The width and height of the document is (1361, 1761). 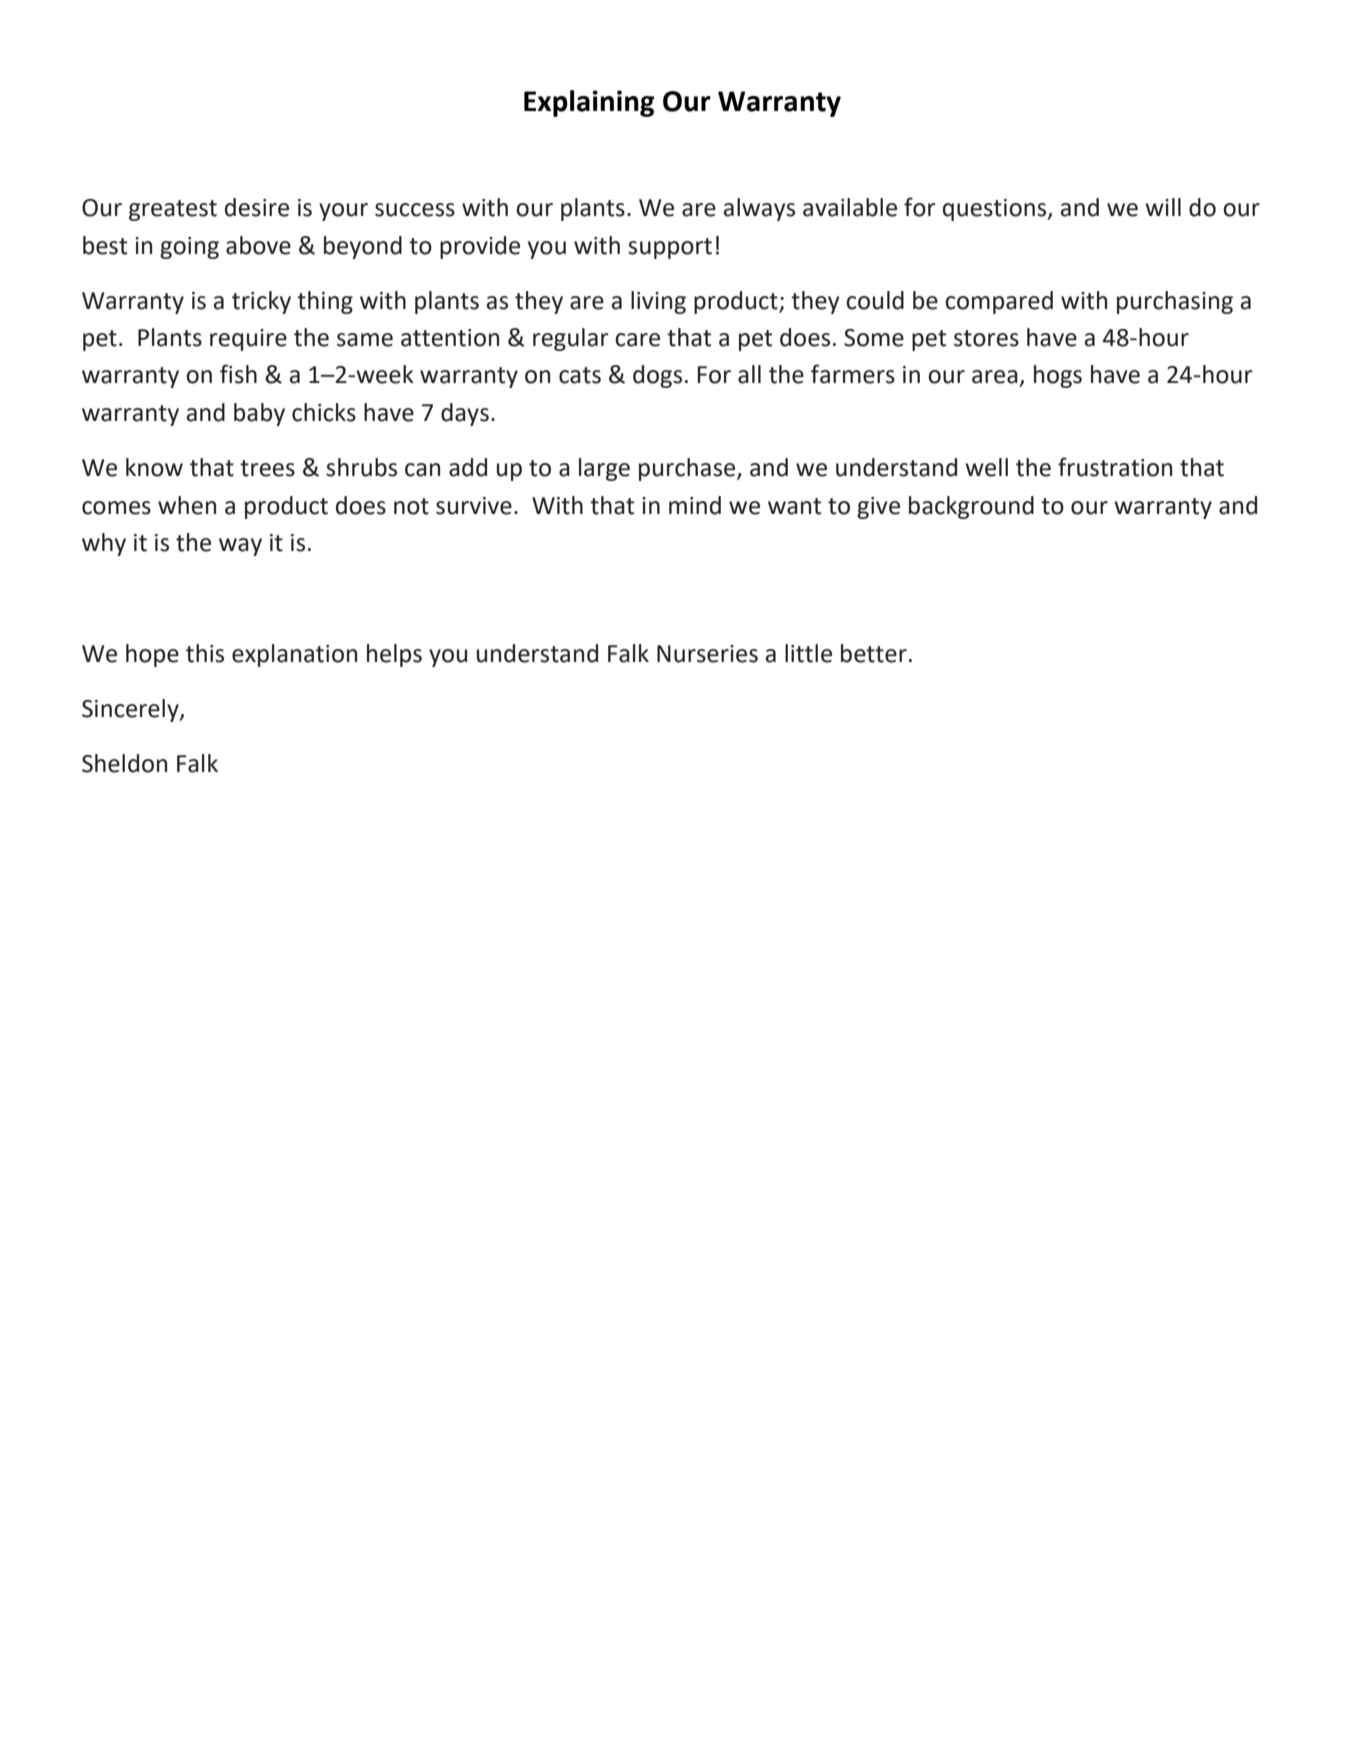 I want to click on compared, so click(x=999, y=302).
